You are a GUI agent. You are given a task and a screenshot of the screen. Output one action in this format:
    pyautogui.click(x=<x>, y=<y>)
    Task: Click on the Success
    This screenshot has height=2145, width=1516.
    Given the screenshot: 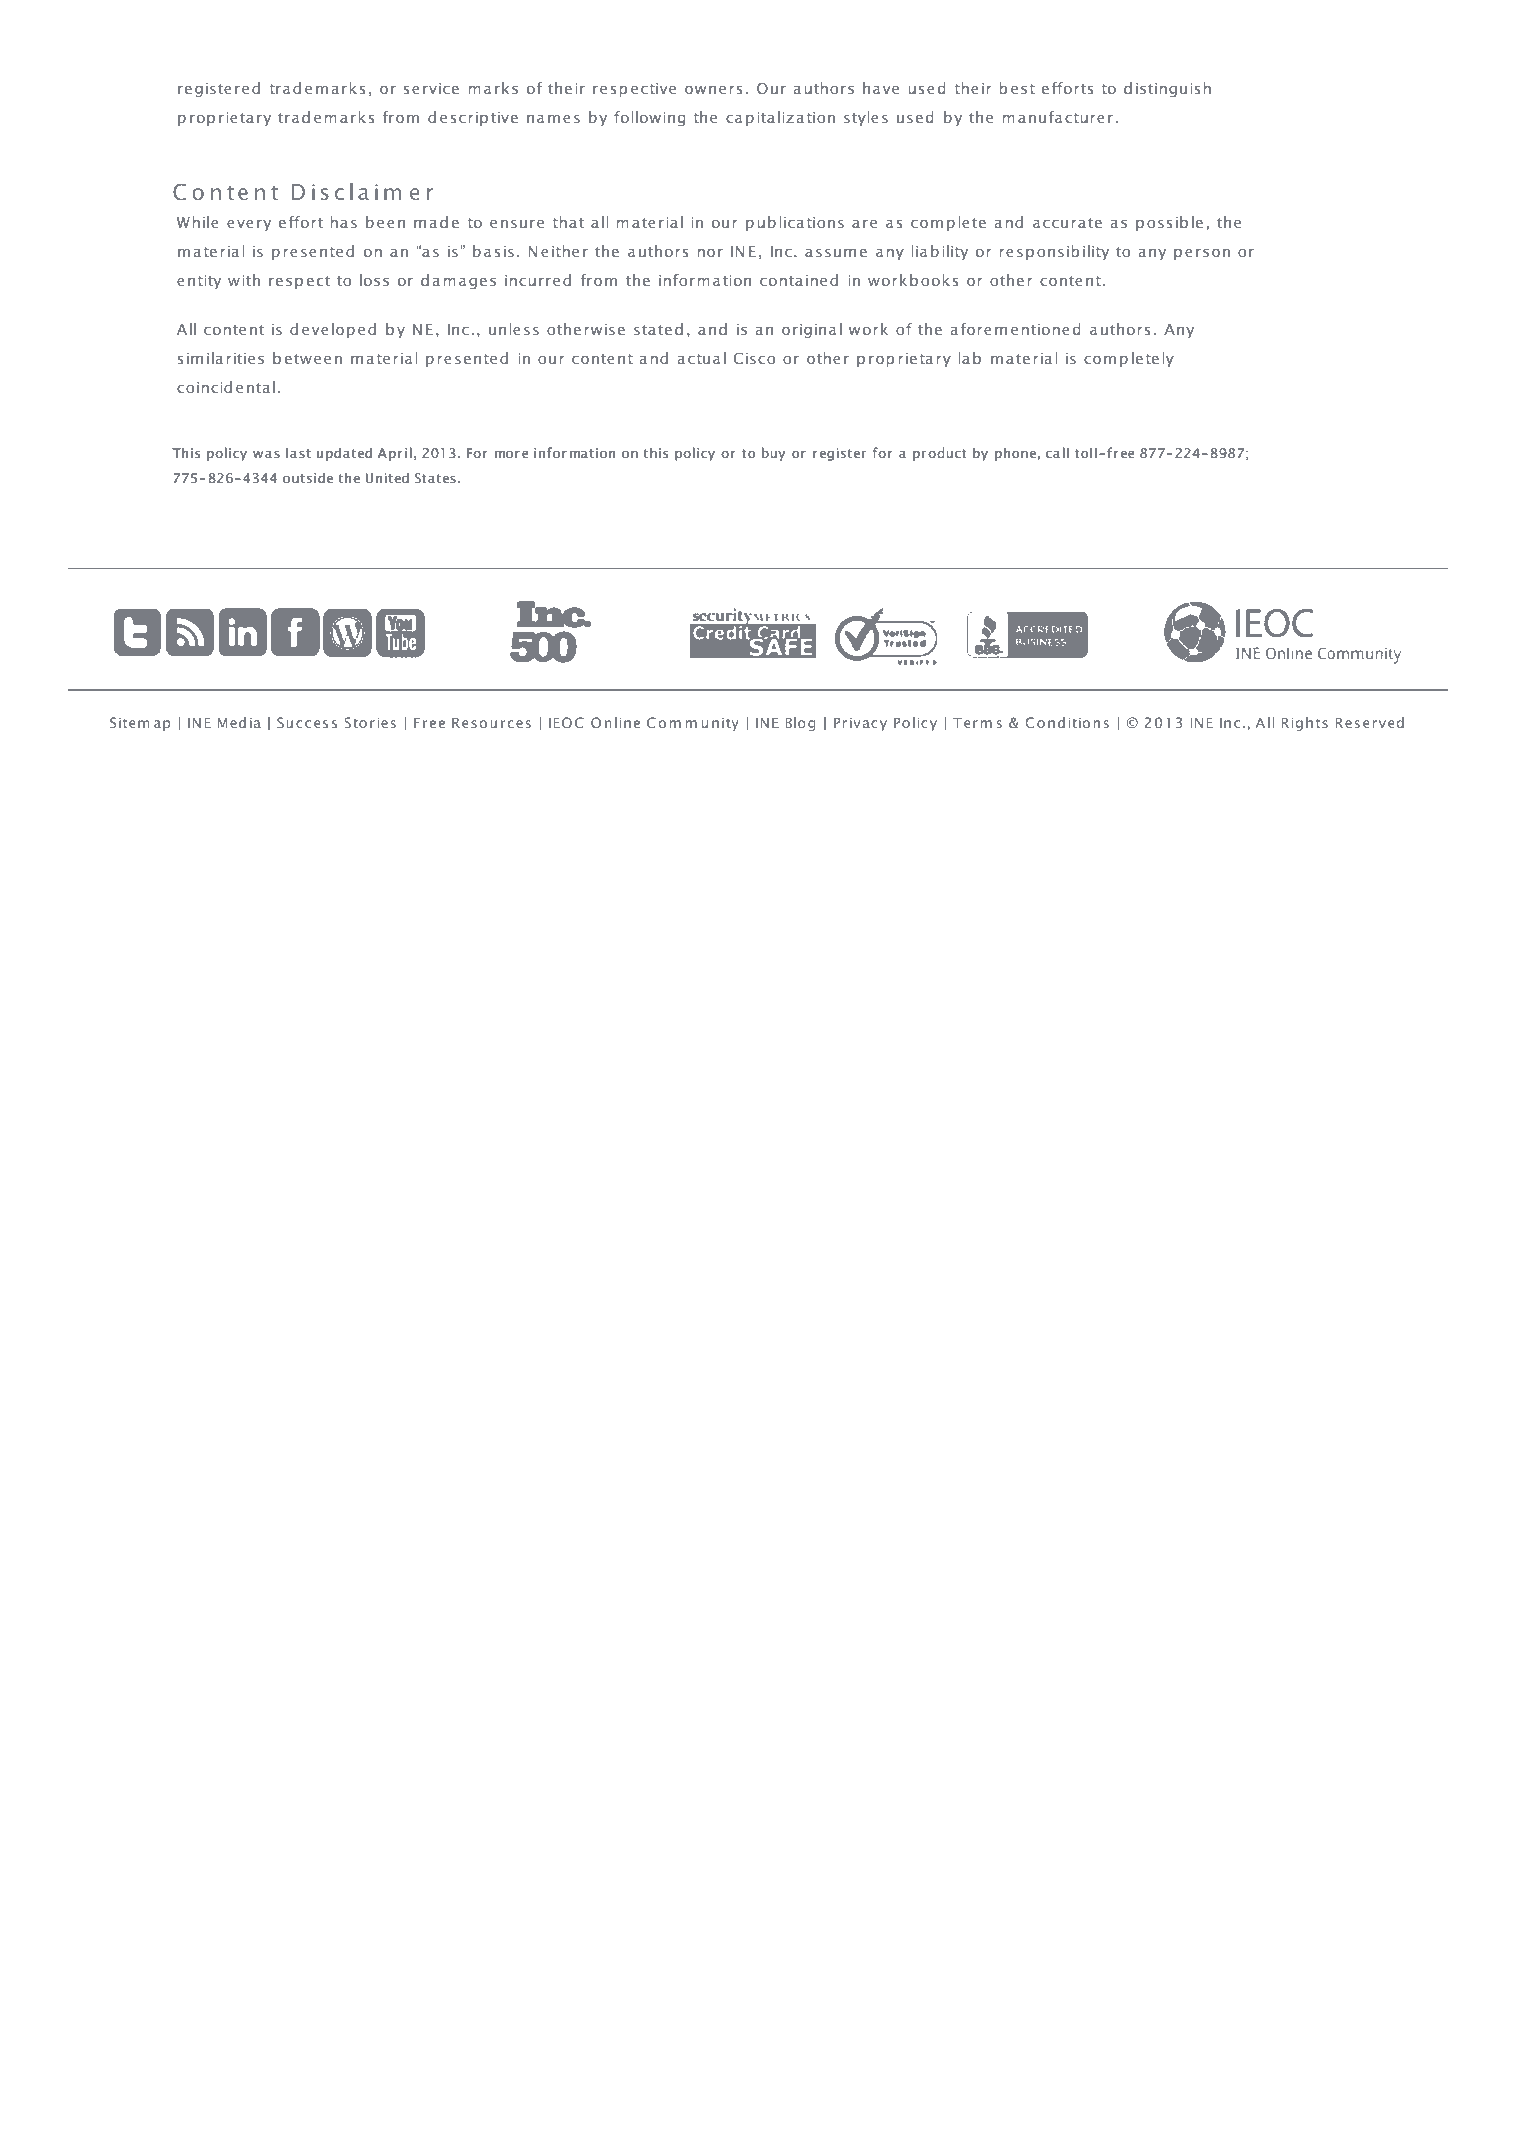 What is the action you would take?
    pyautogui.click(x=307, y=722)
